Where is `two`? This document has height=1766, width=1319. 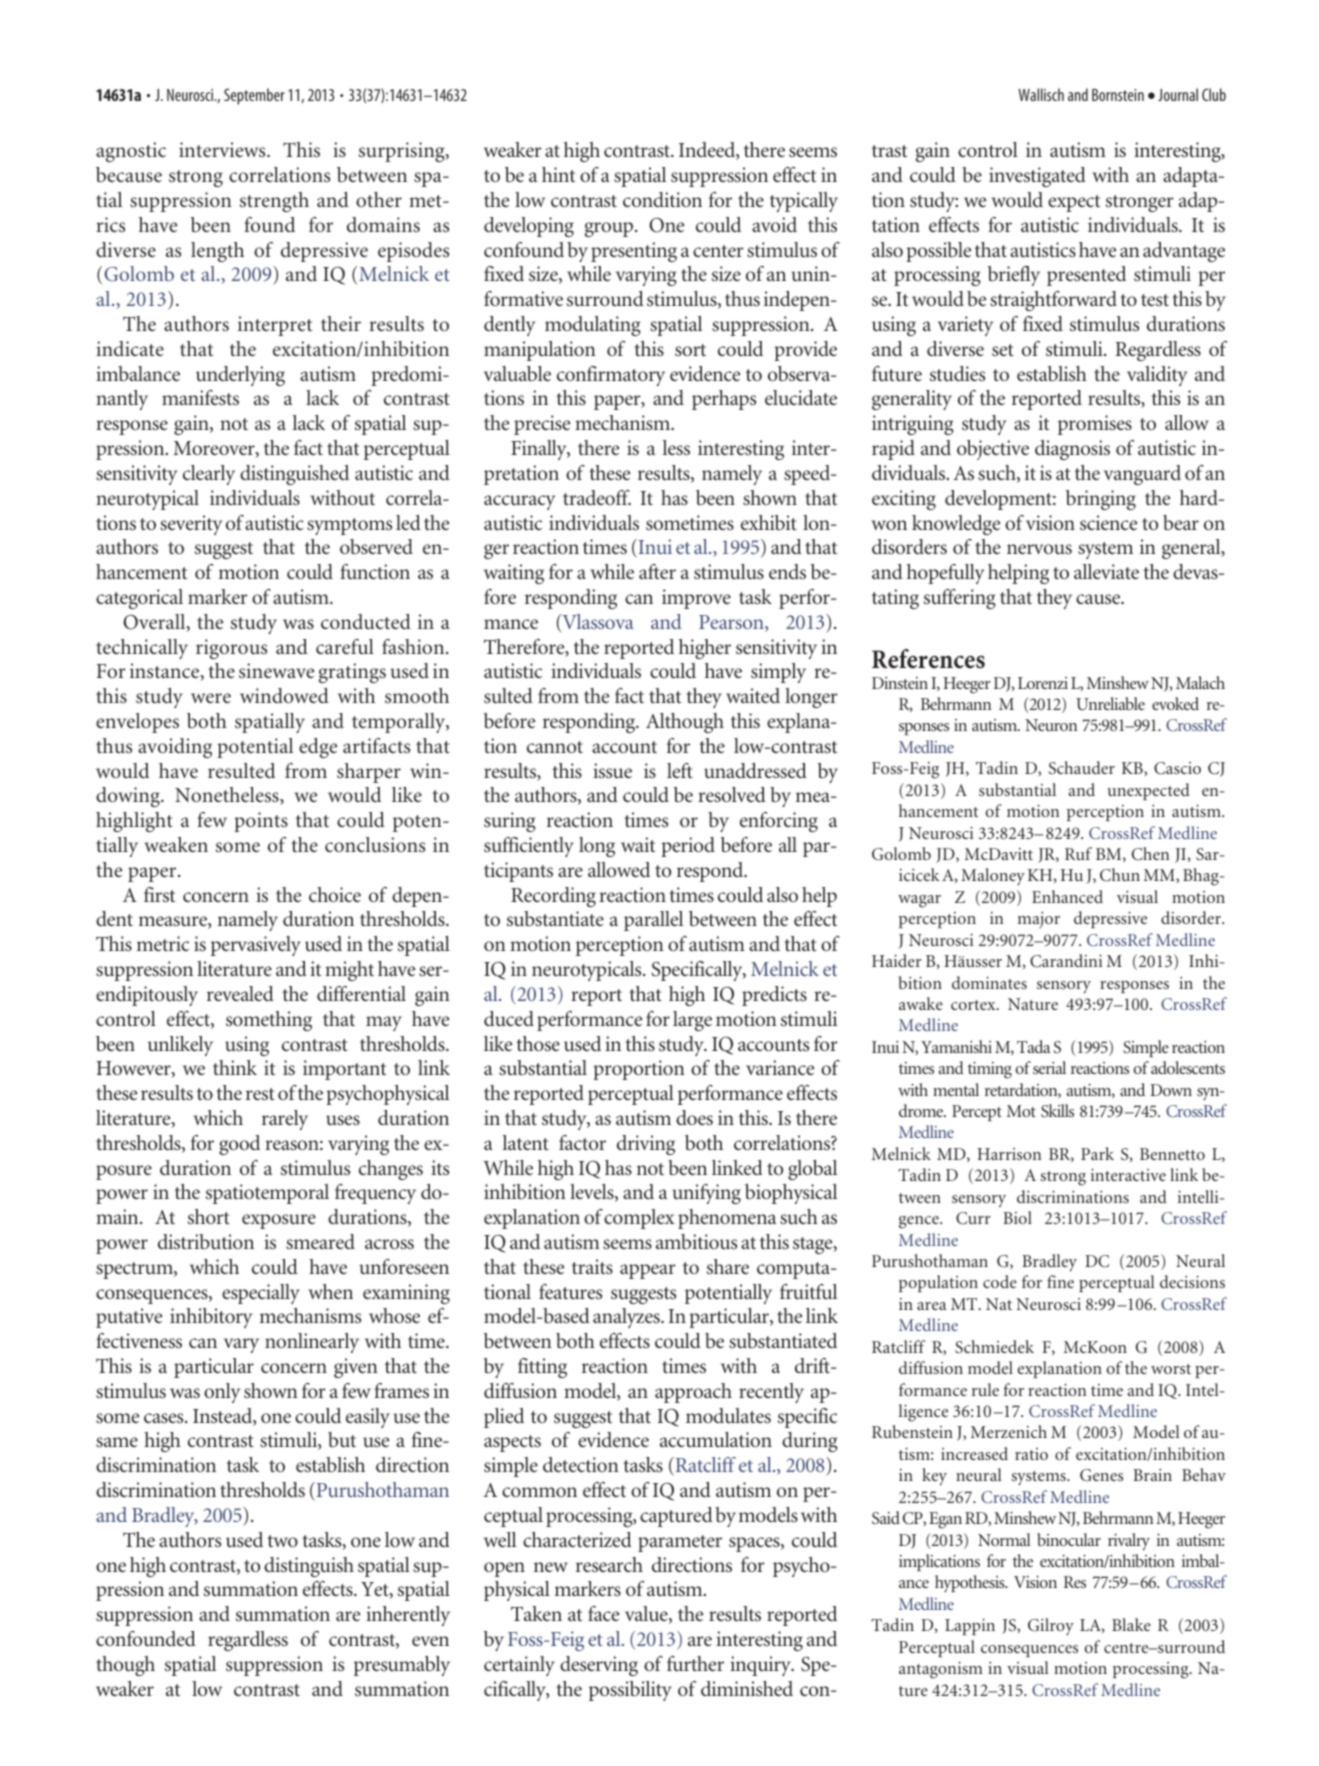
two is located at coordinates (282, 1541).
